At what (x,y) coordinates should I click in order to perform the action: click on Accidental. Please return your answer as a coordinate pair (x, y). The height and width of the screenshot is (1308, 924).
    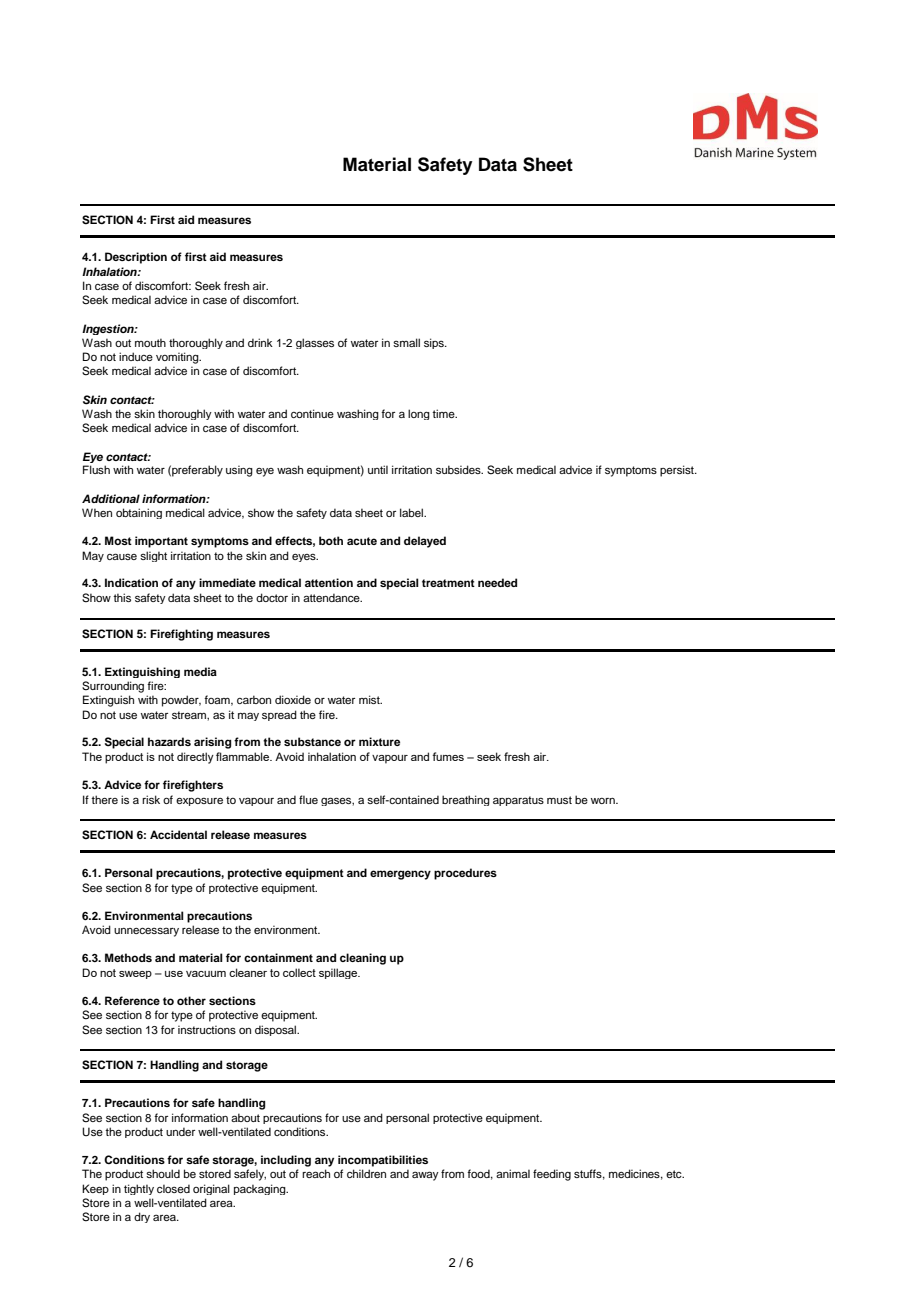
    Looking at the image, I should click on (178, 834).
